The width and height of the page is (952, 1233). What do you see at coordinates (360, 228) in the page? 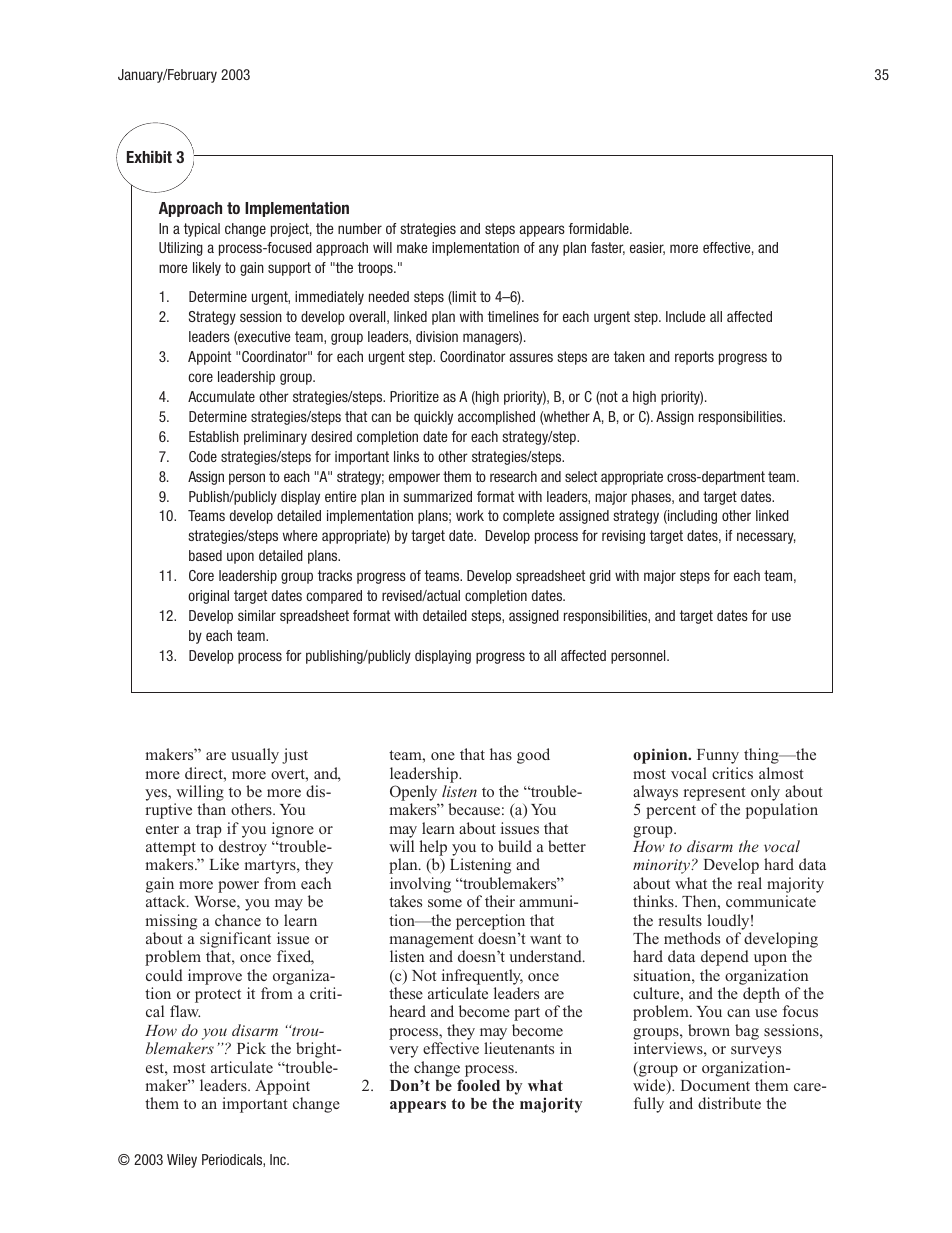
I see `number` at bounding box center [360, 228].
